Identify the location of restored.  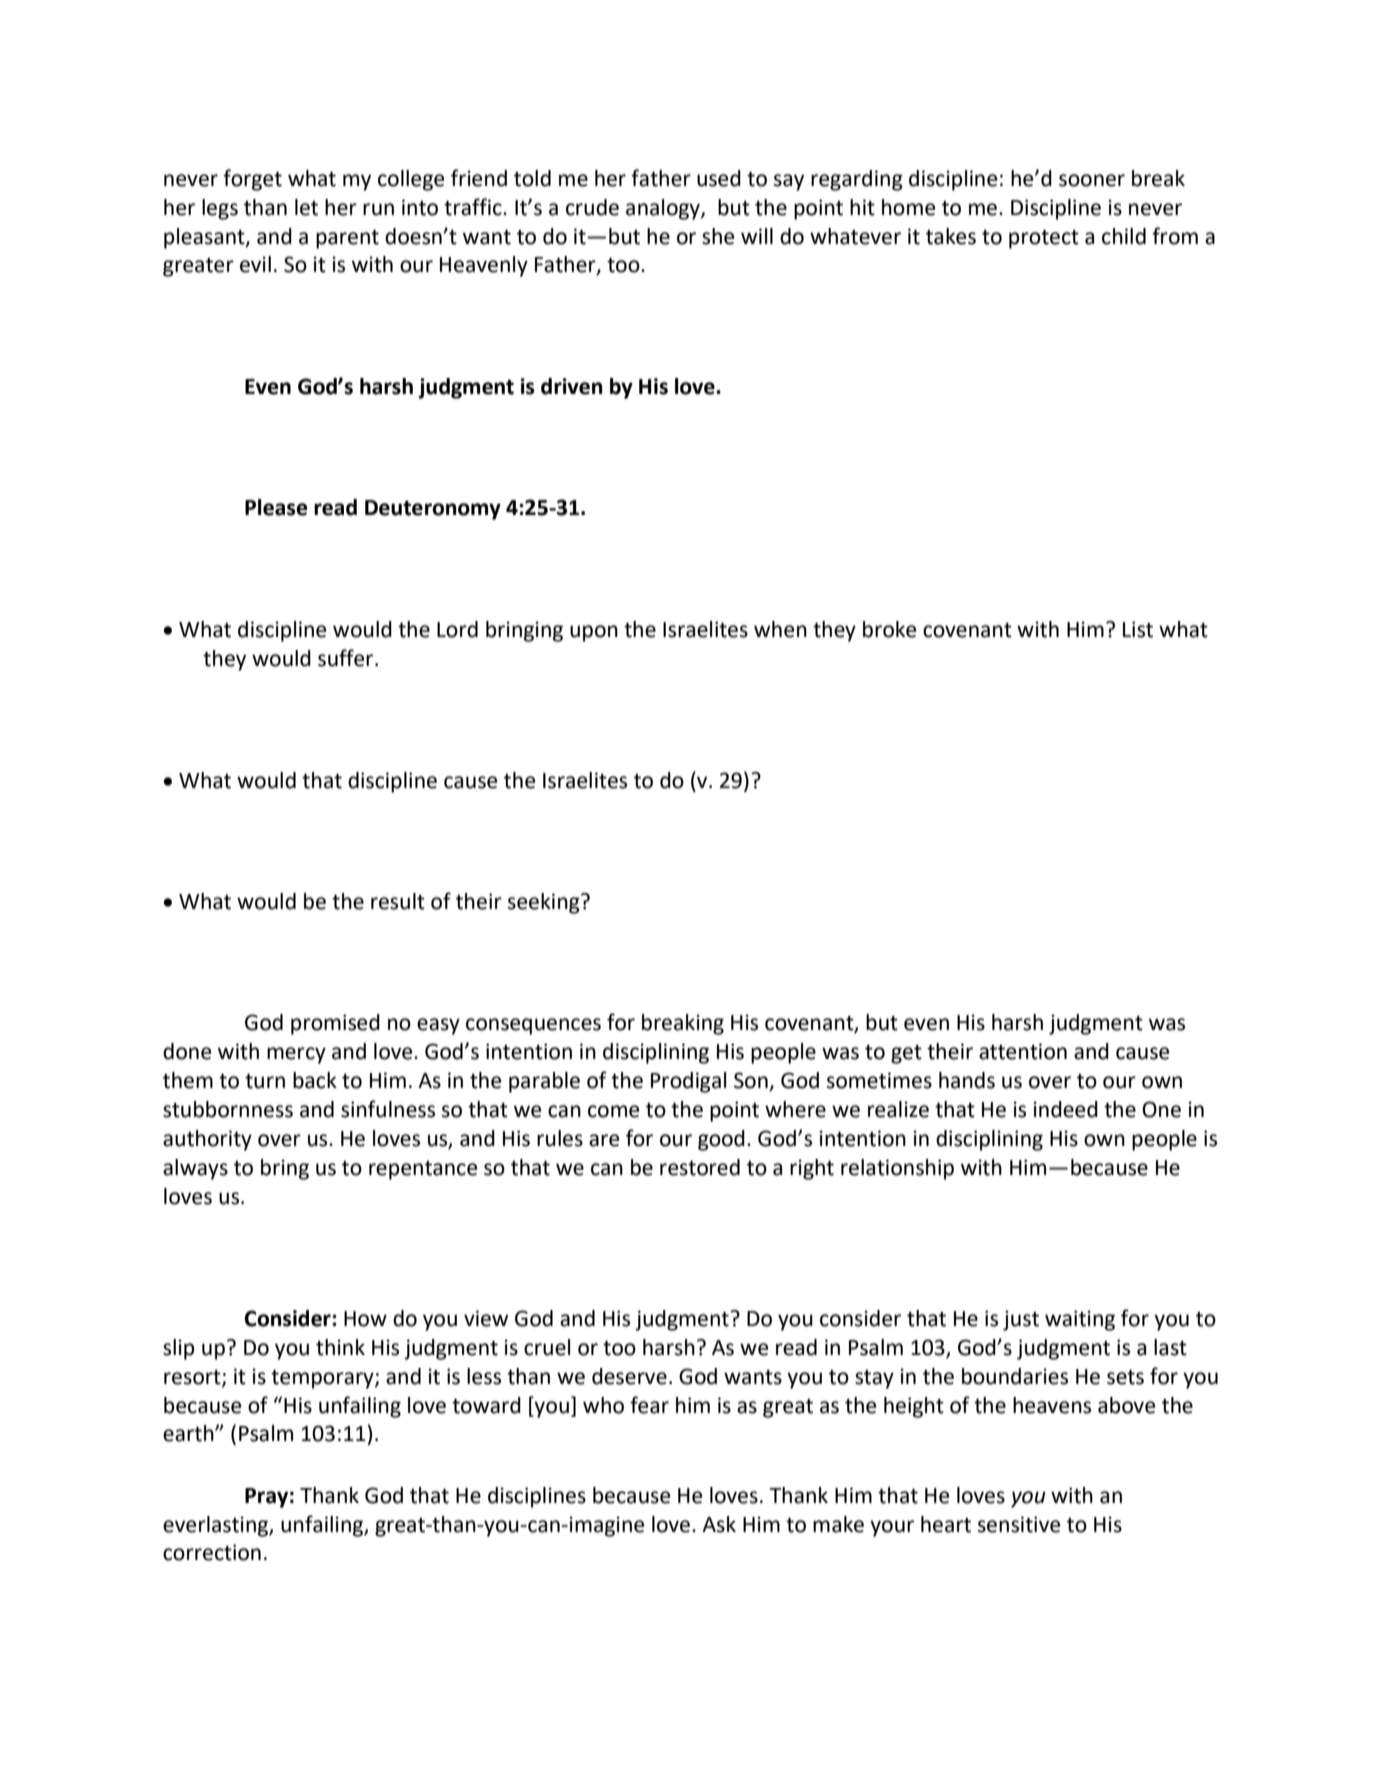
(700, 1167).
